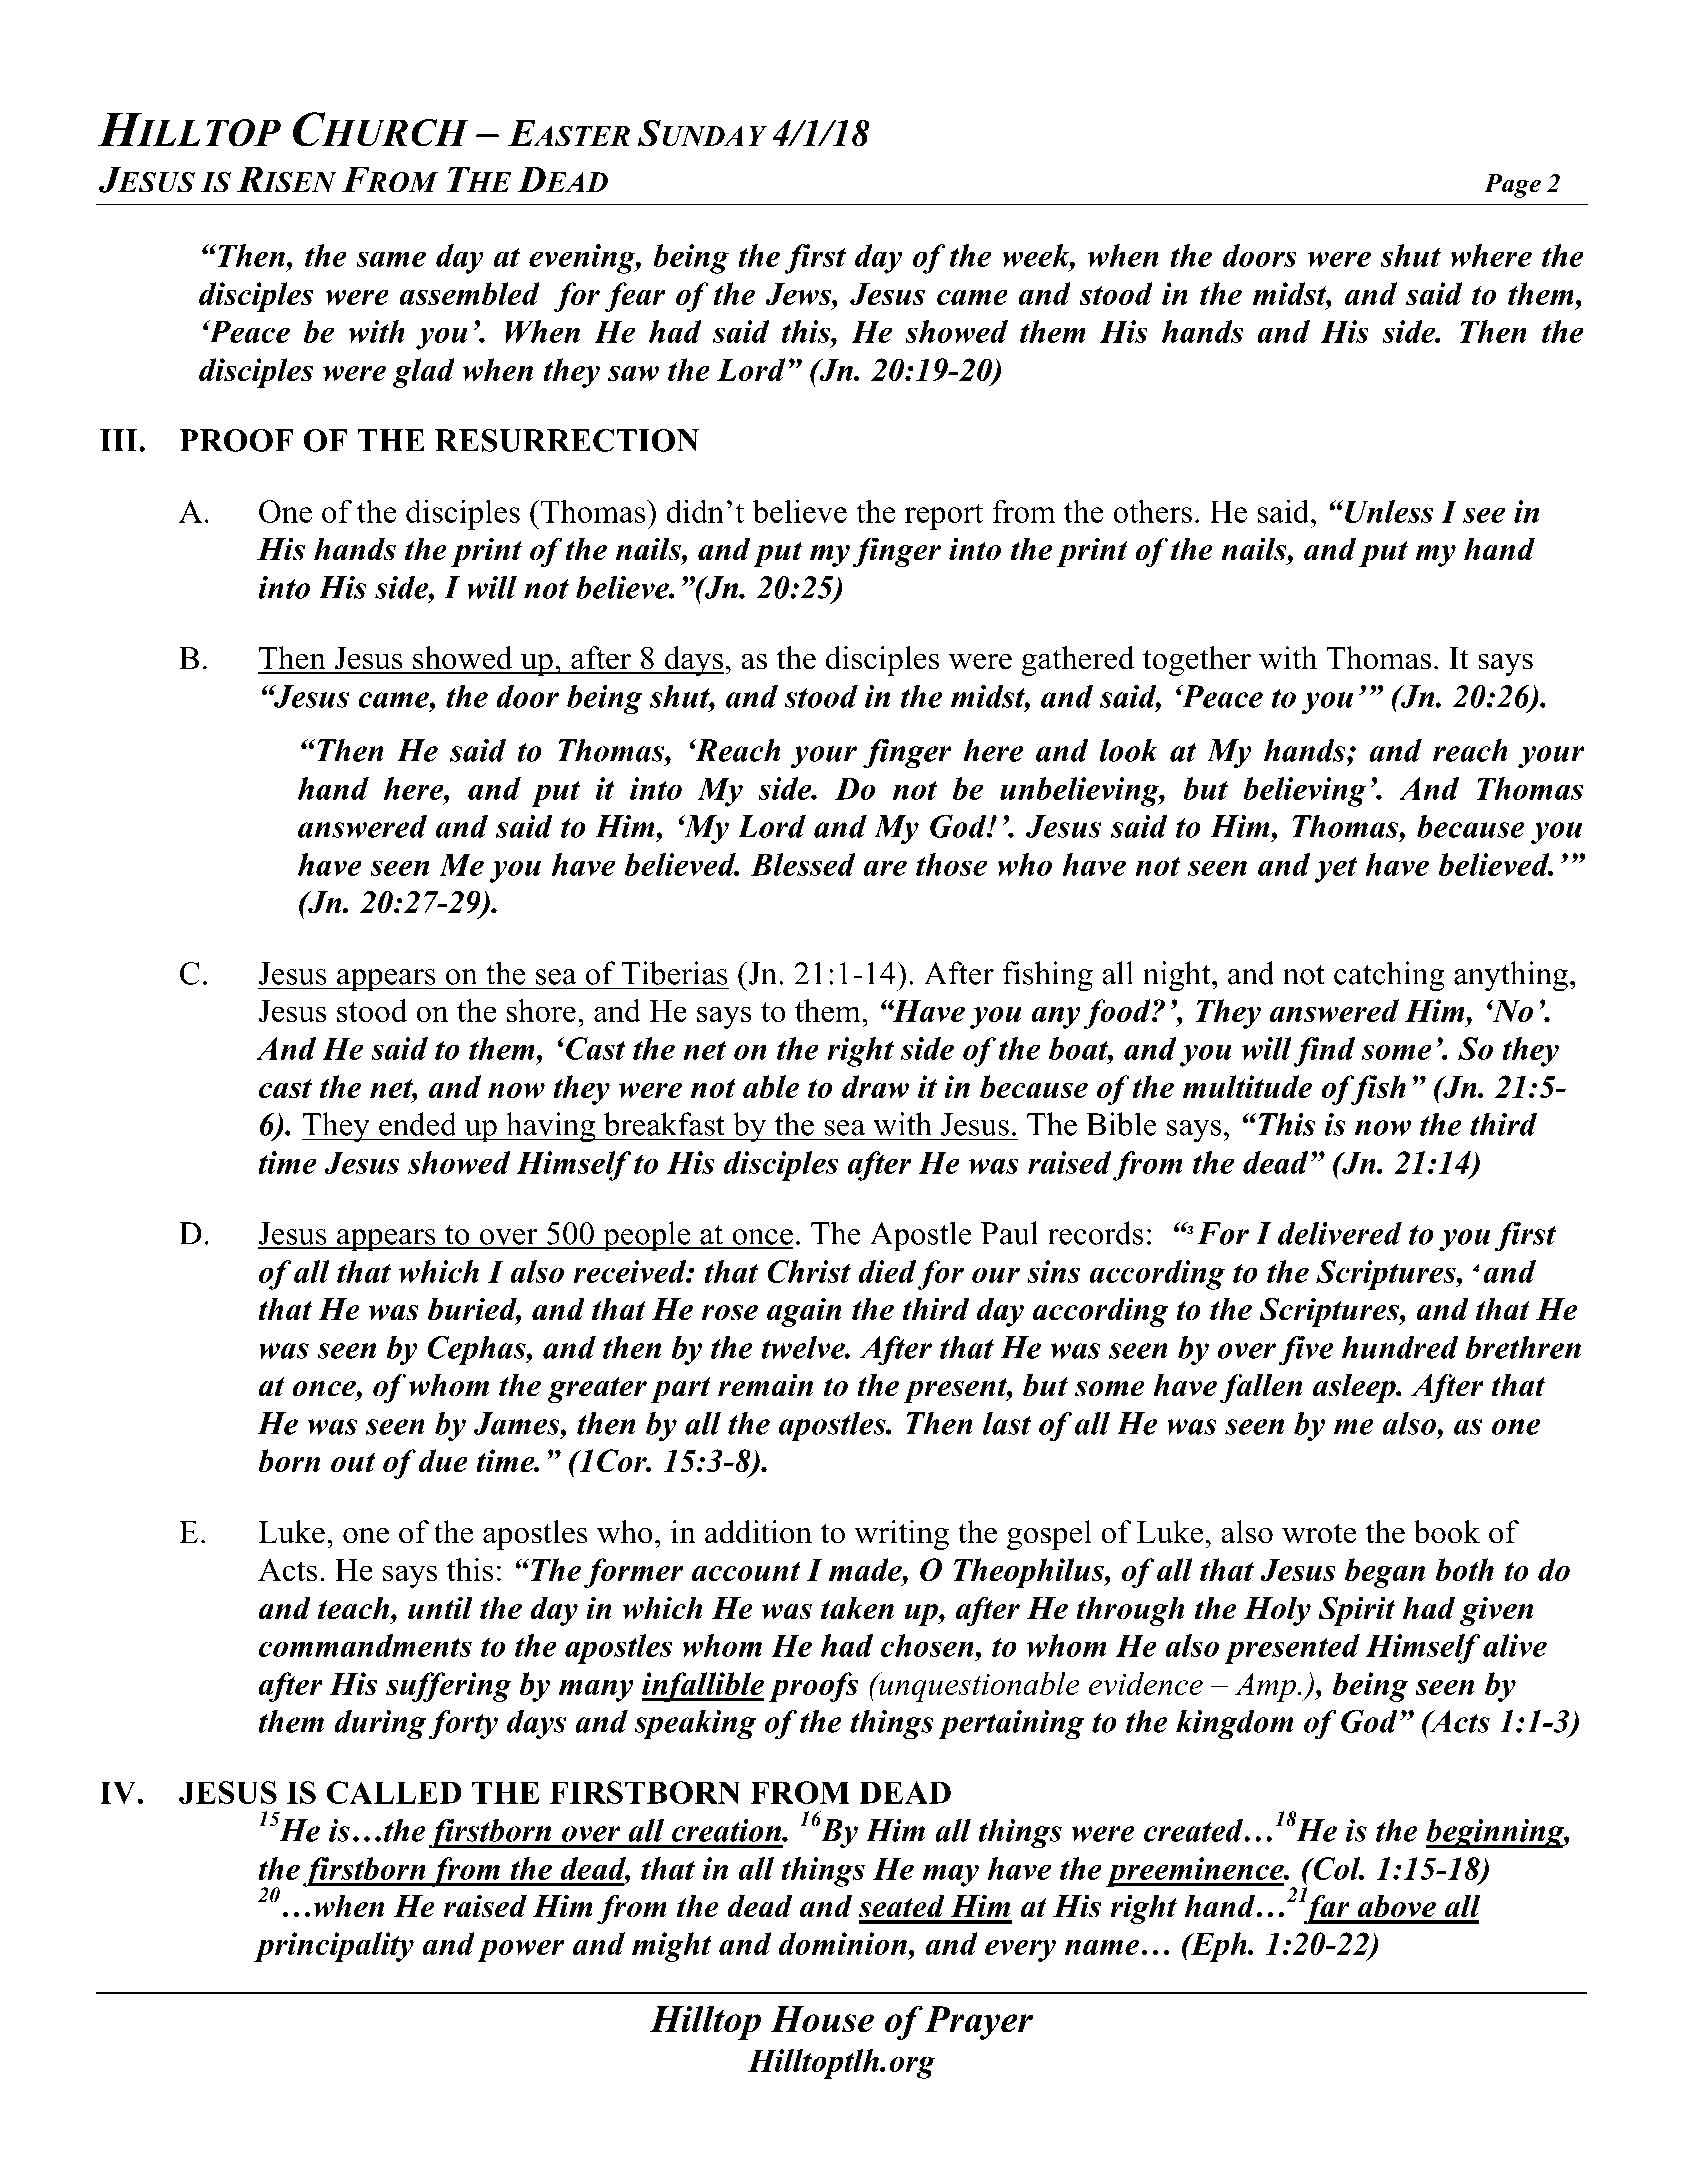 Image resolution: width=1682 pixels, height=2177 pixels. Describe the element at coordinates (391, 259) in the screenshot. I see `same` at that location.
